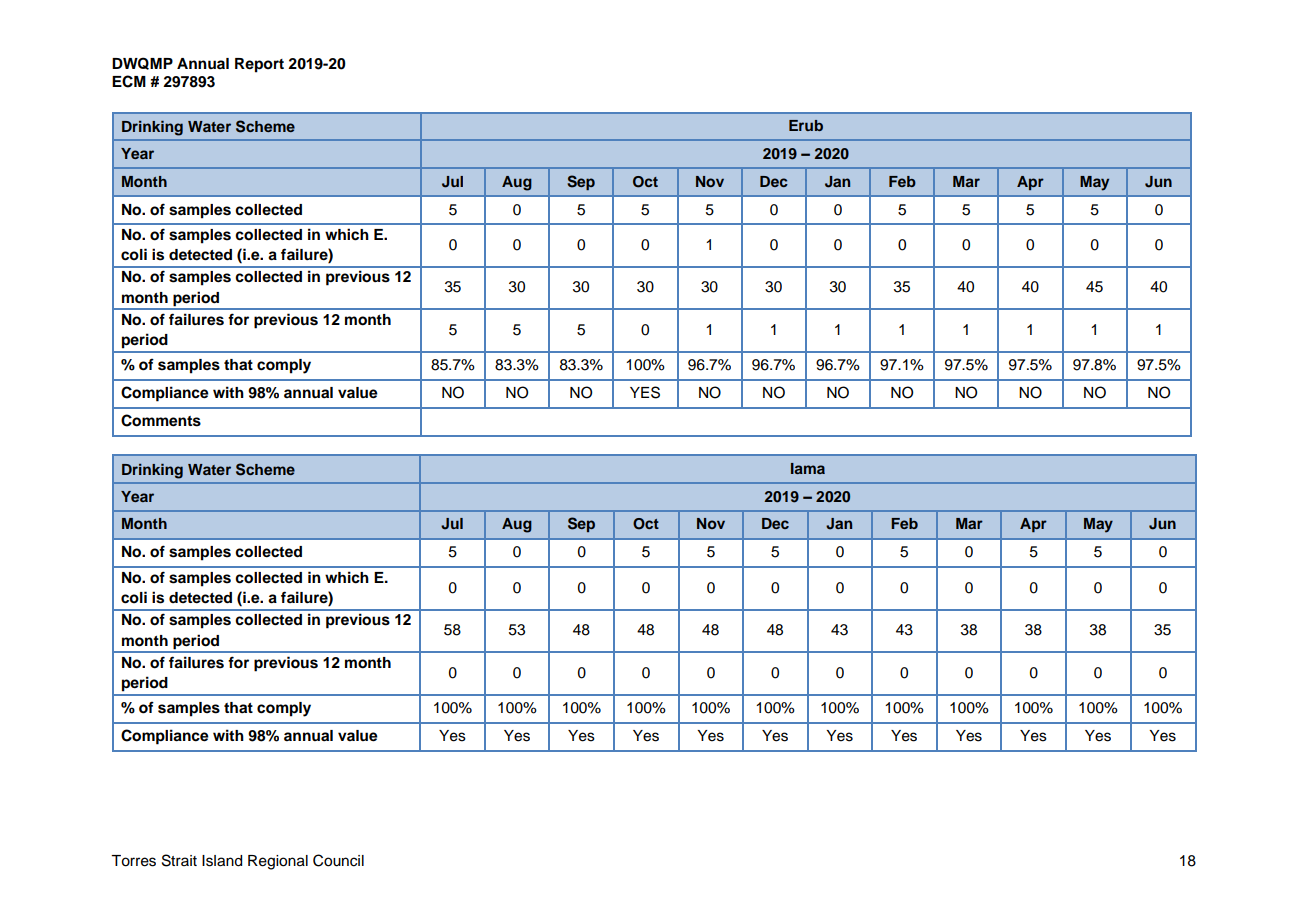  What do you see at coordinates (129, 81) in the document?
I see `ECM` at bounding box center [129, 81].
